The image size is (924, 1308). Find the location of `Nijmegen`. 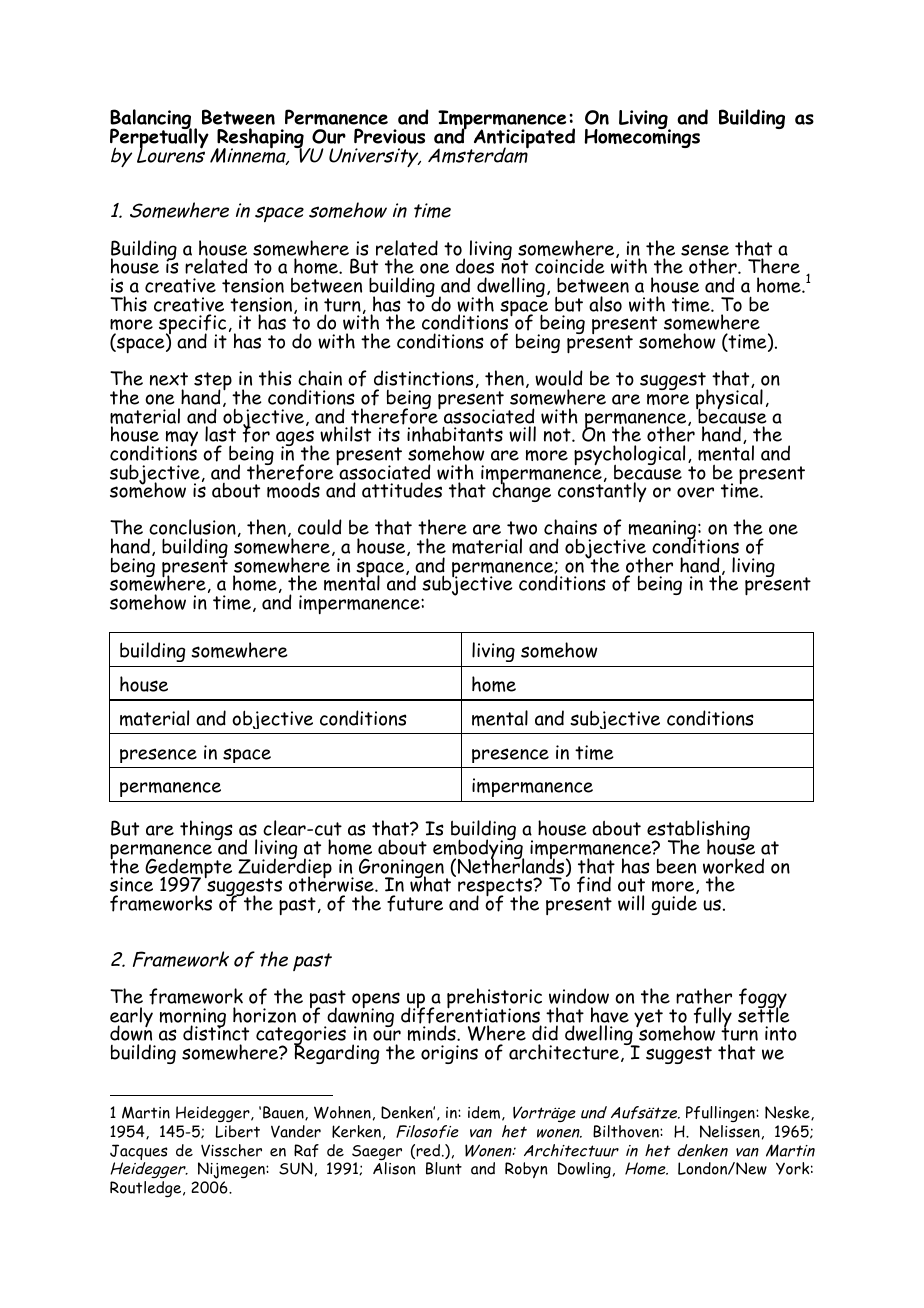

Nijmegen is located at coordinates (231, 1172).
